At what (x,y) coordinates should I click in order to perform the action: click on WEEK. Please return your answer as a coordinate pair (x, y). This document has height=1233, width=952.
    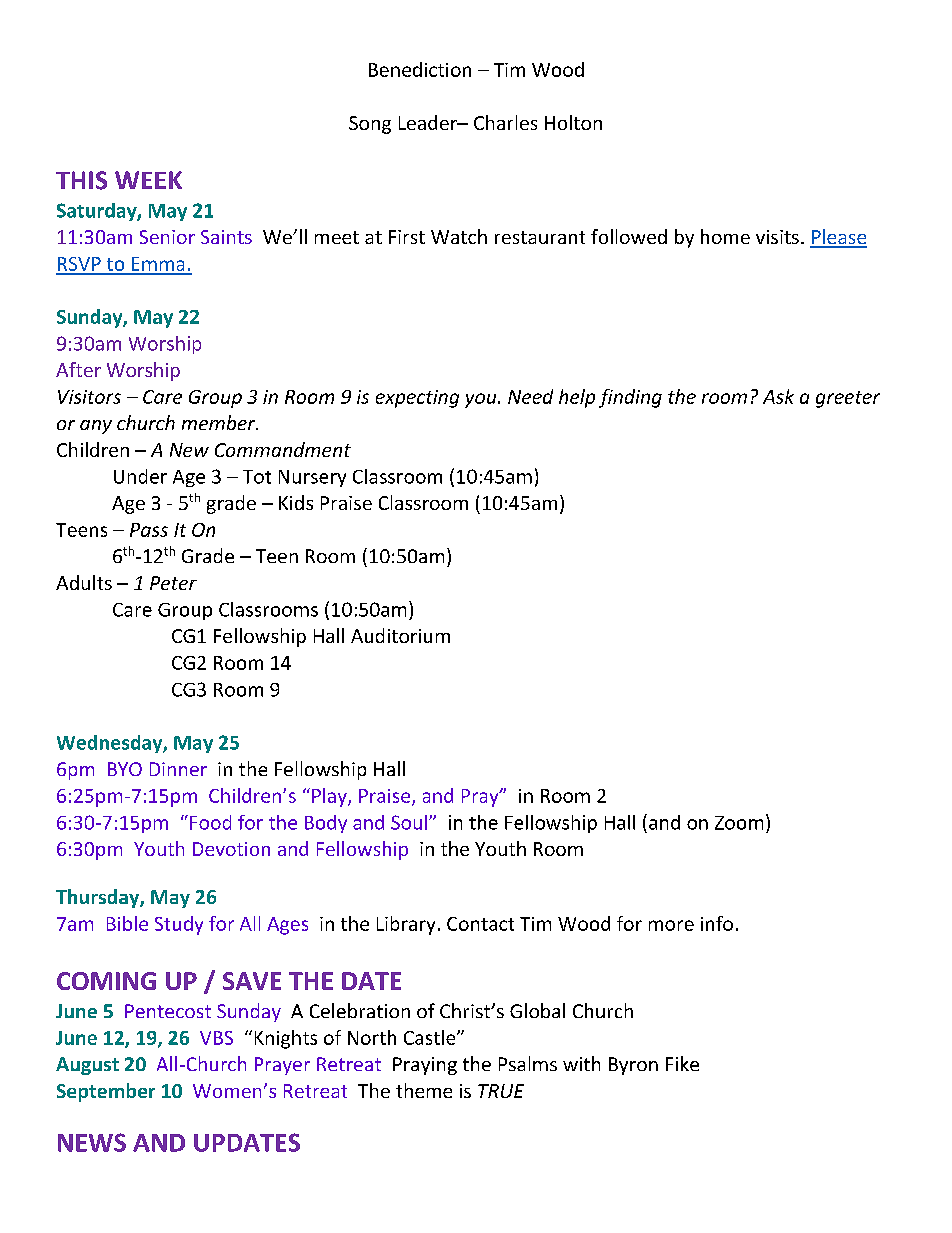
    Looking at the image, I should click on (148, 180).
